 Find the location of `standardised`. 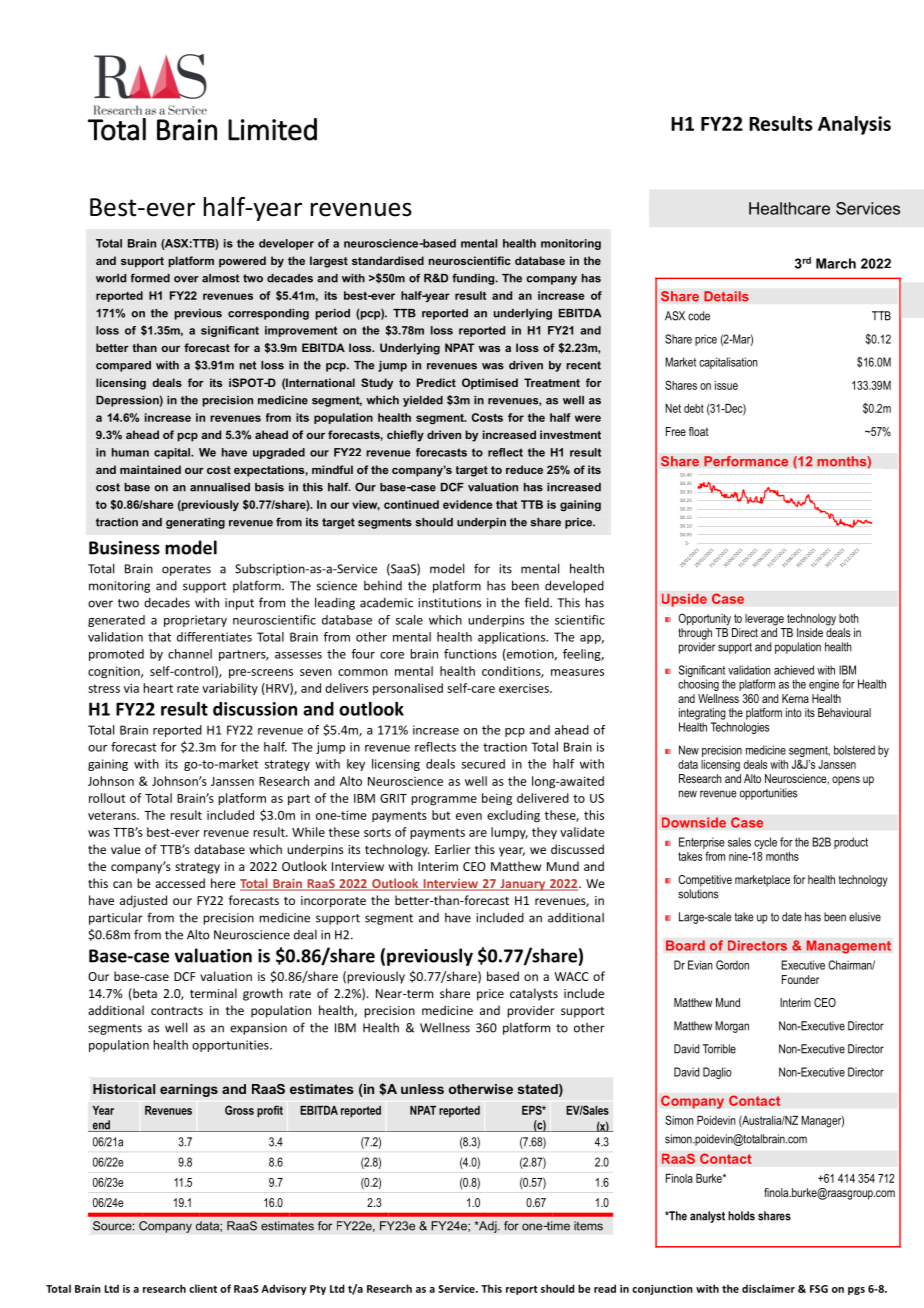

standardised is located at coordinates (388, 260).
